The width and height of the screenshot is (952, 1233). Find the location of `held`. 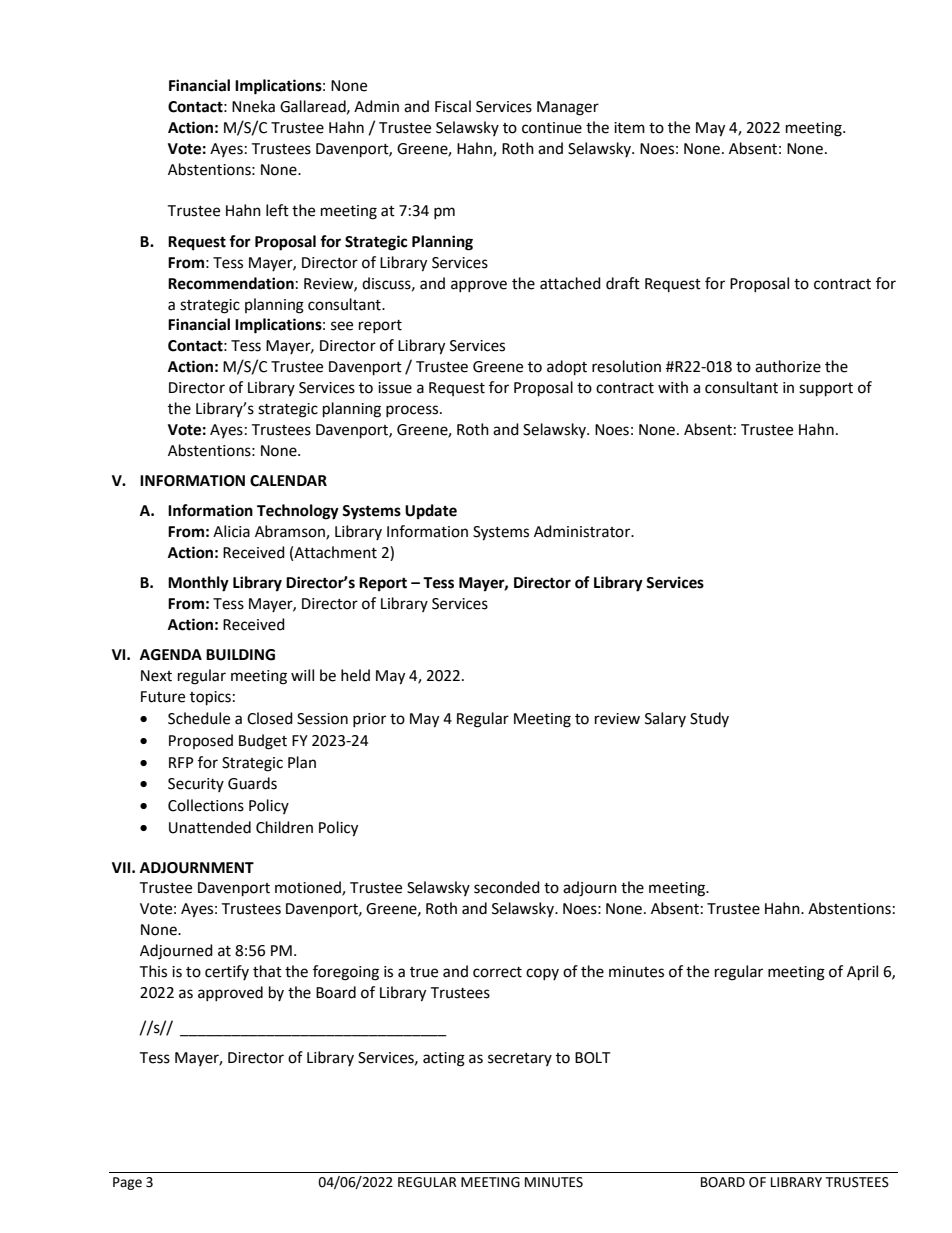

held is located at coordinates (355, 675).
